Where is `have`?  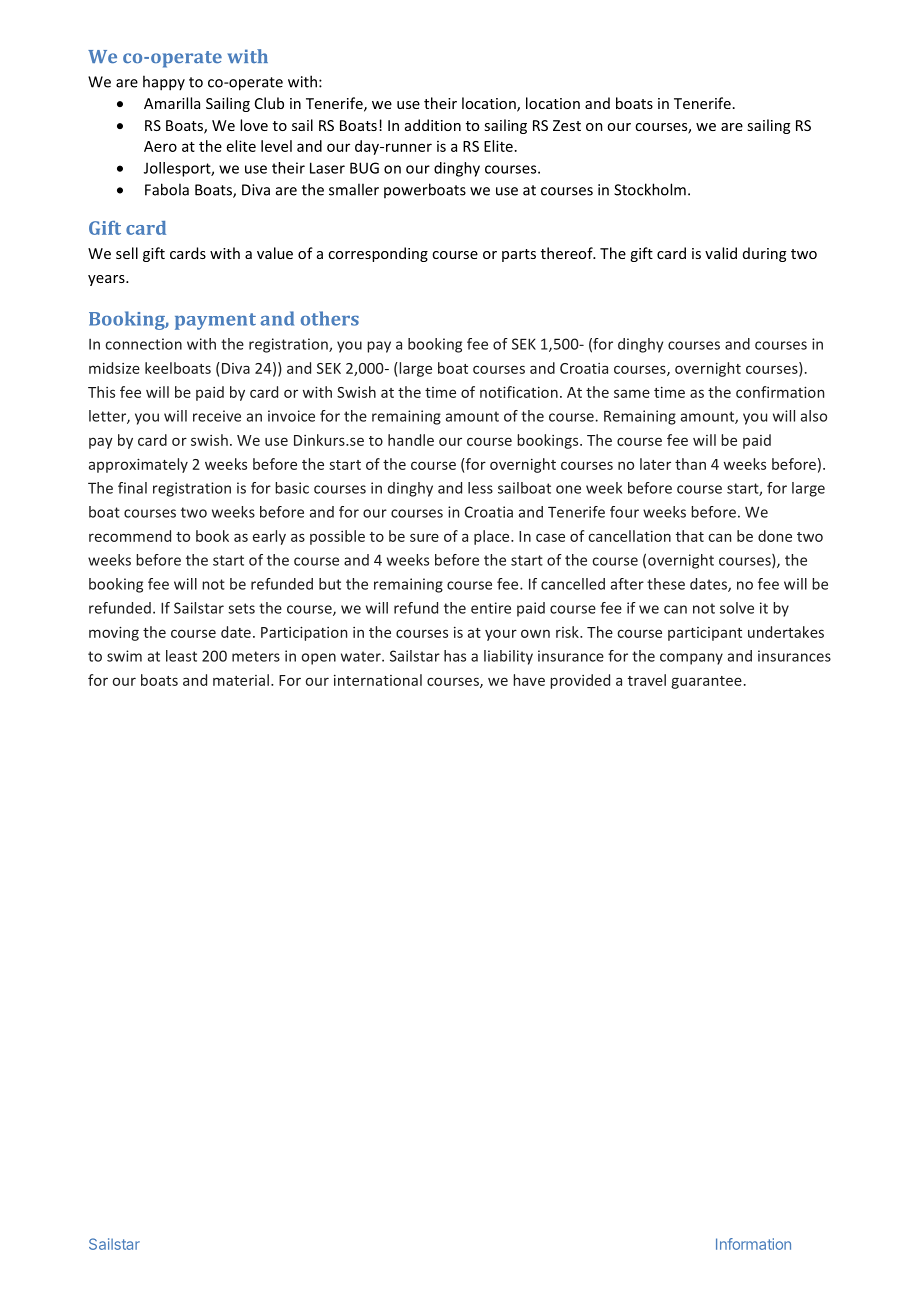 have is located at coordinates (529, 680).
